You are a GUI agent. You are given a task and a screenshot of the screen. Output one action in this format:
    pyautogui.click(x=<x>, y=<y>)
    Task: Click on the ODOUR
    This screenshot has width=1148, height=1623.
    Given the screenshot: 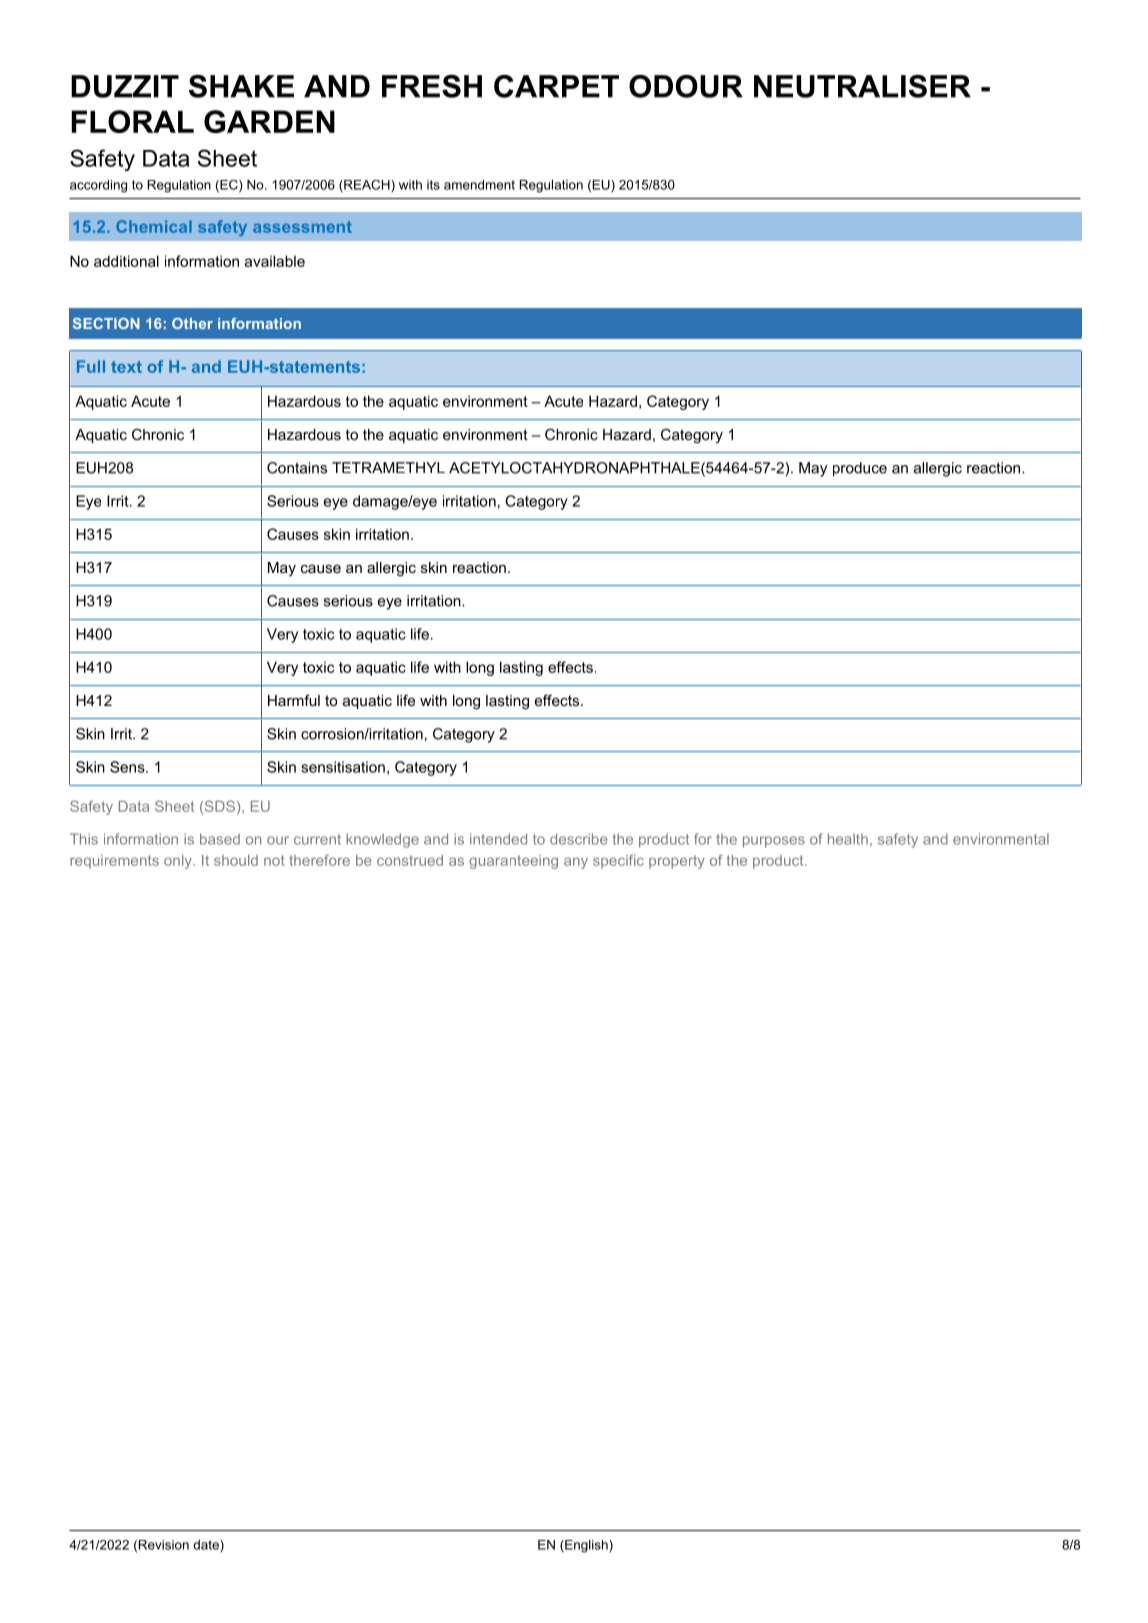 What is the action you would take?
    pyautogui.click(x=686, y=86)
